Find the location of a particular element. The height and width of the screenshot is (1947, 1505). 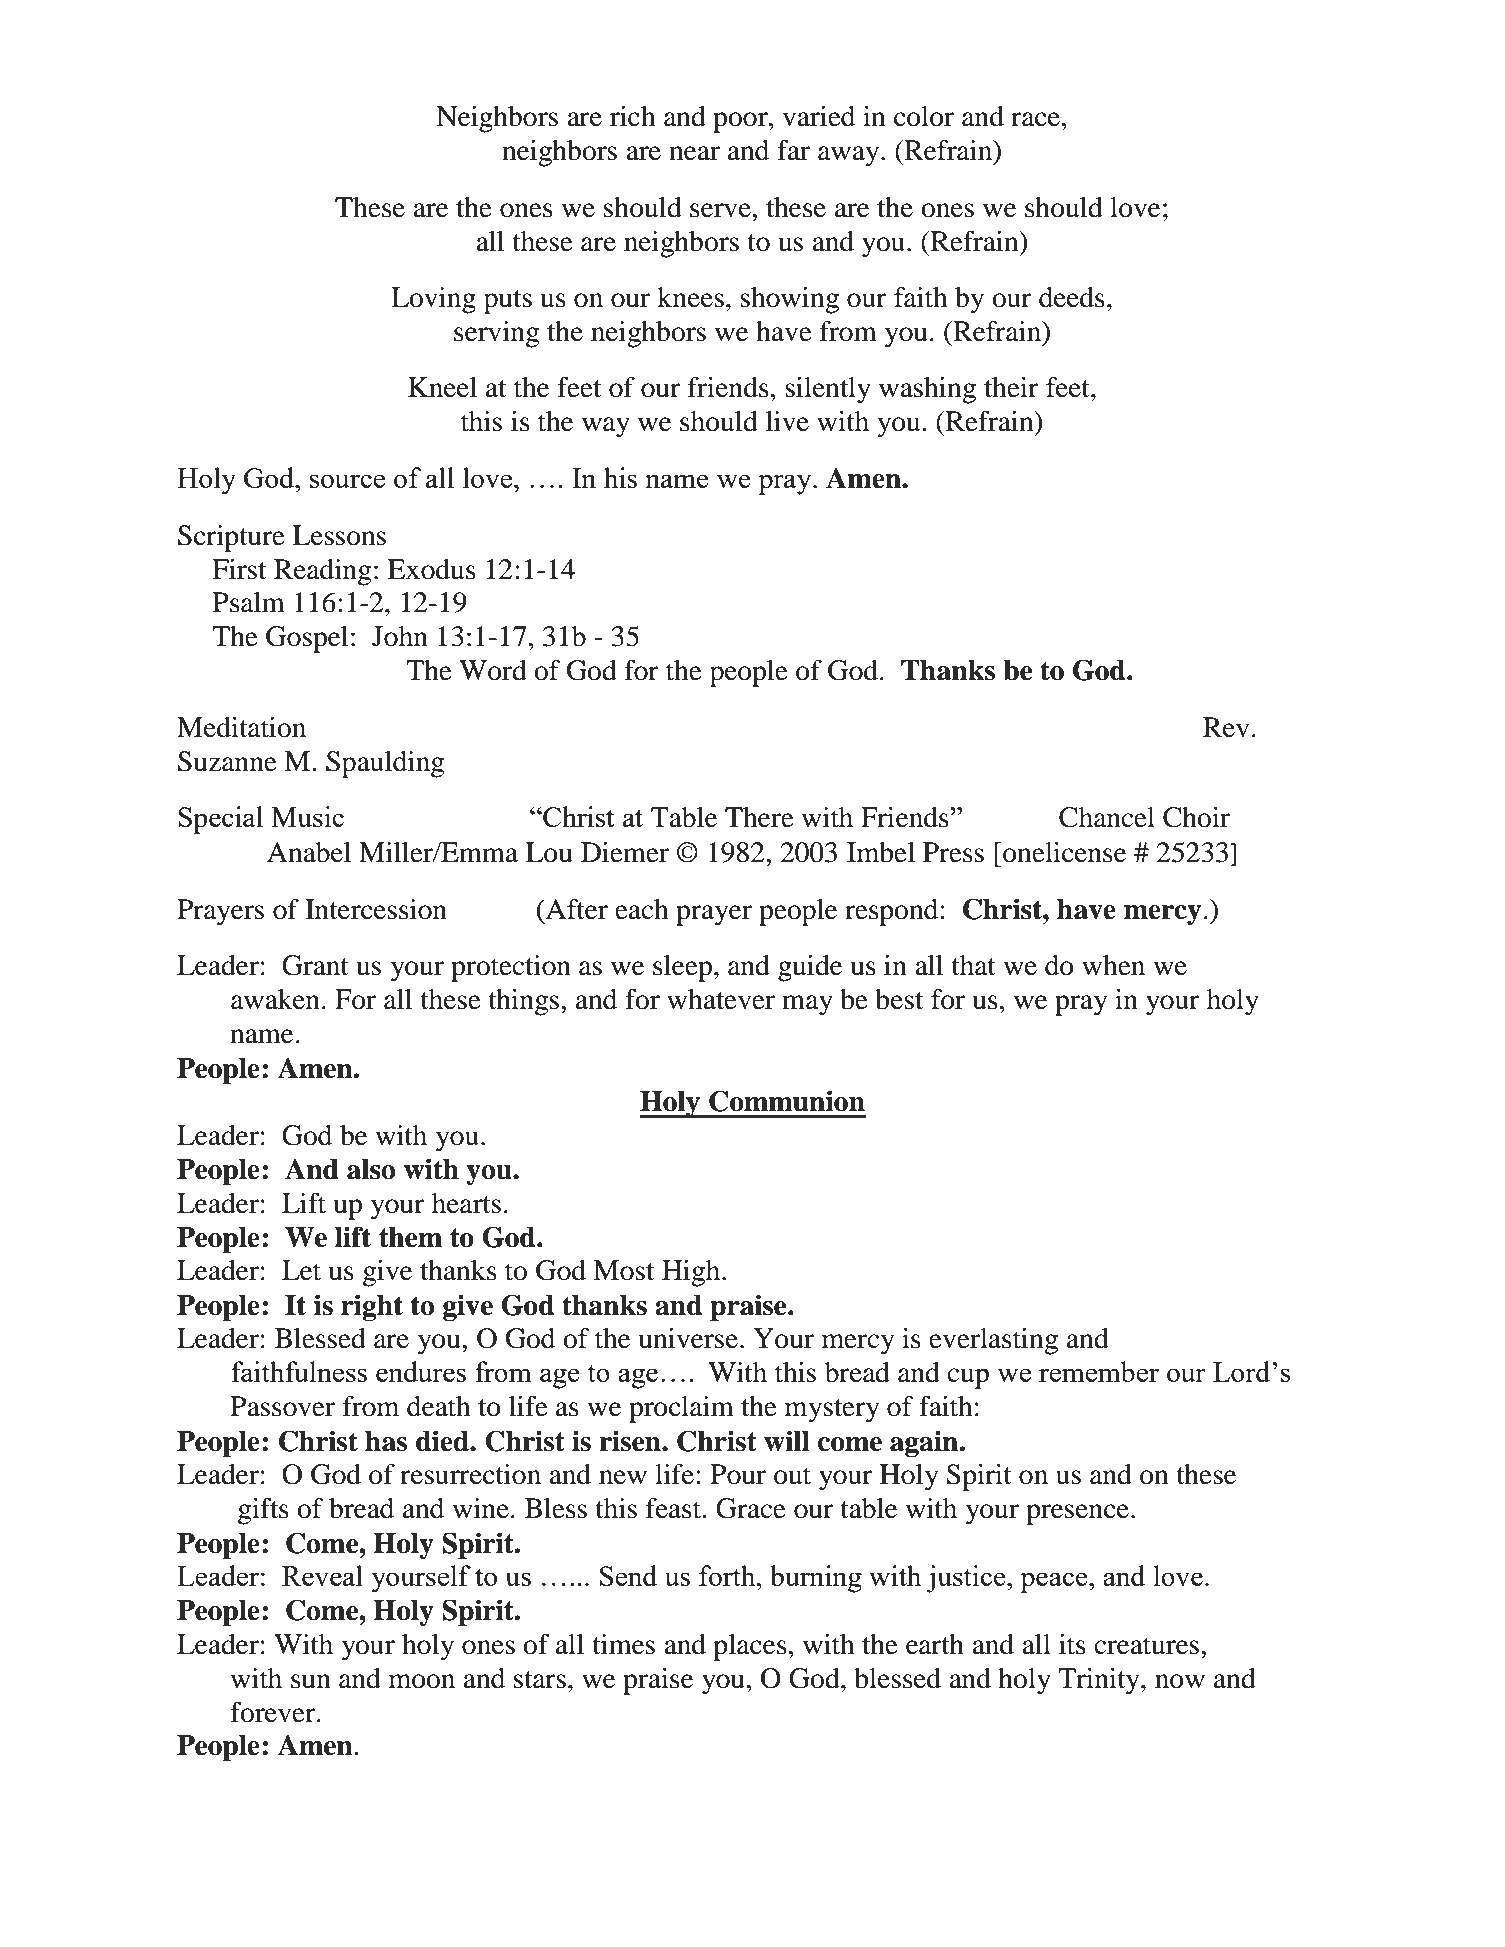

near is located at coordinates (694, 153).
